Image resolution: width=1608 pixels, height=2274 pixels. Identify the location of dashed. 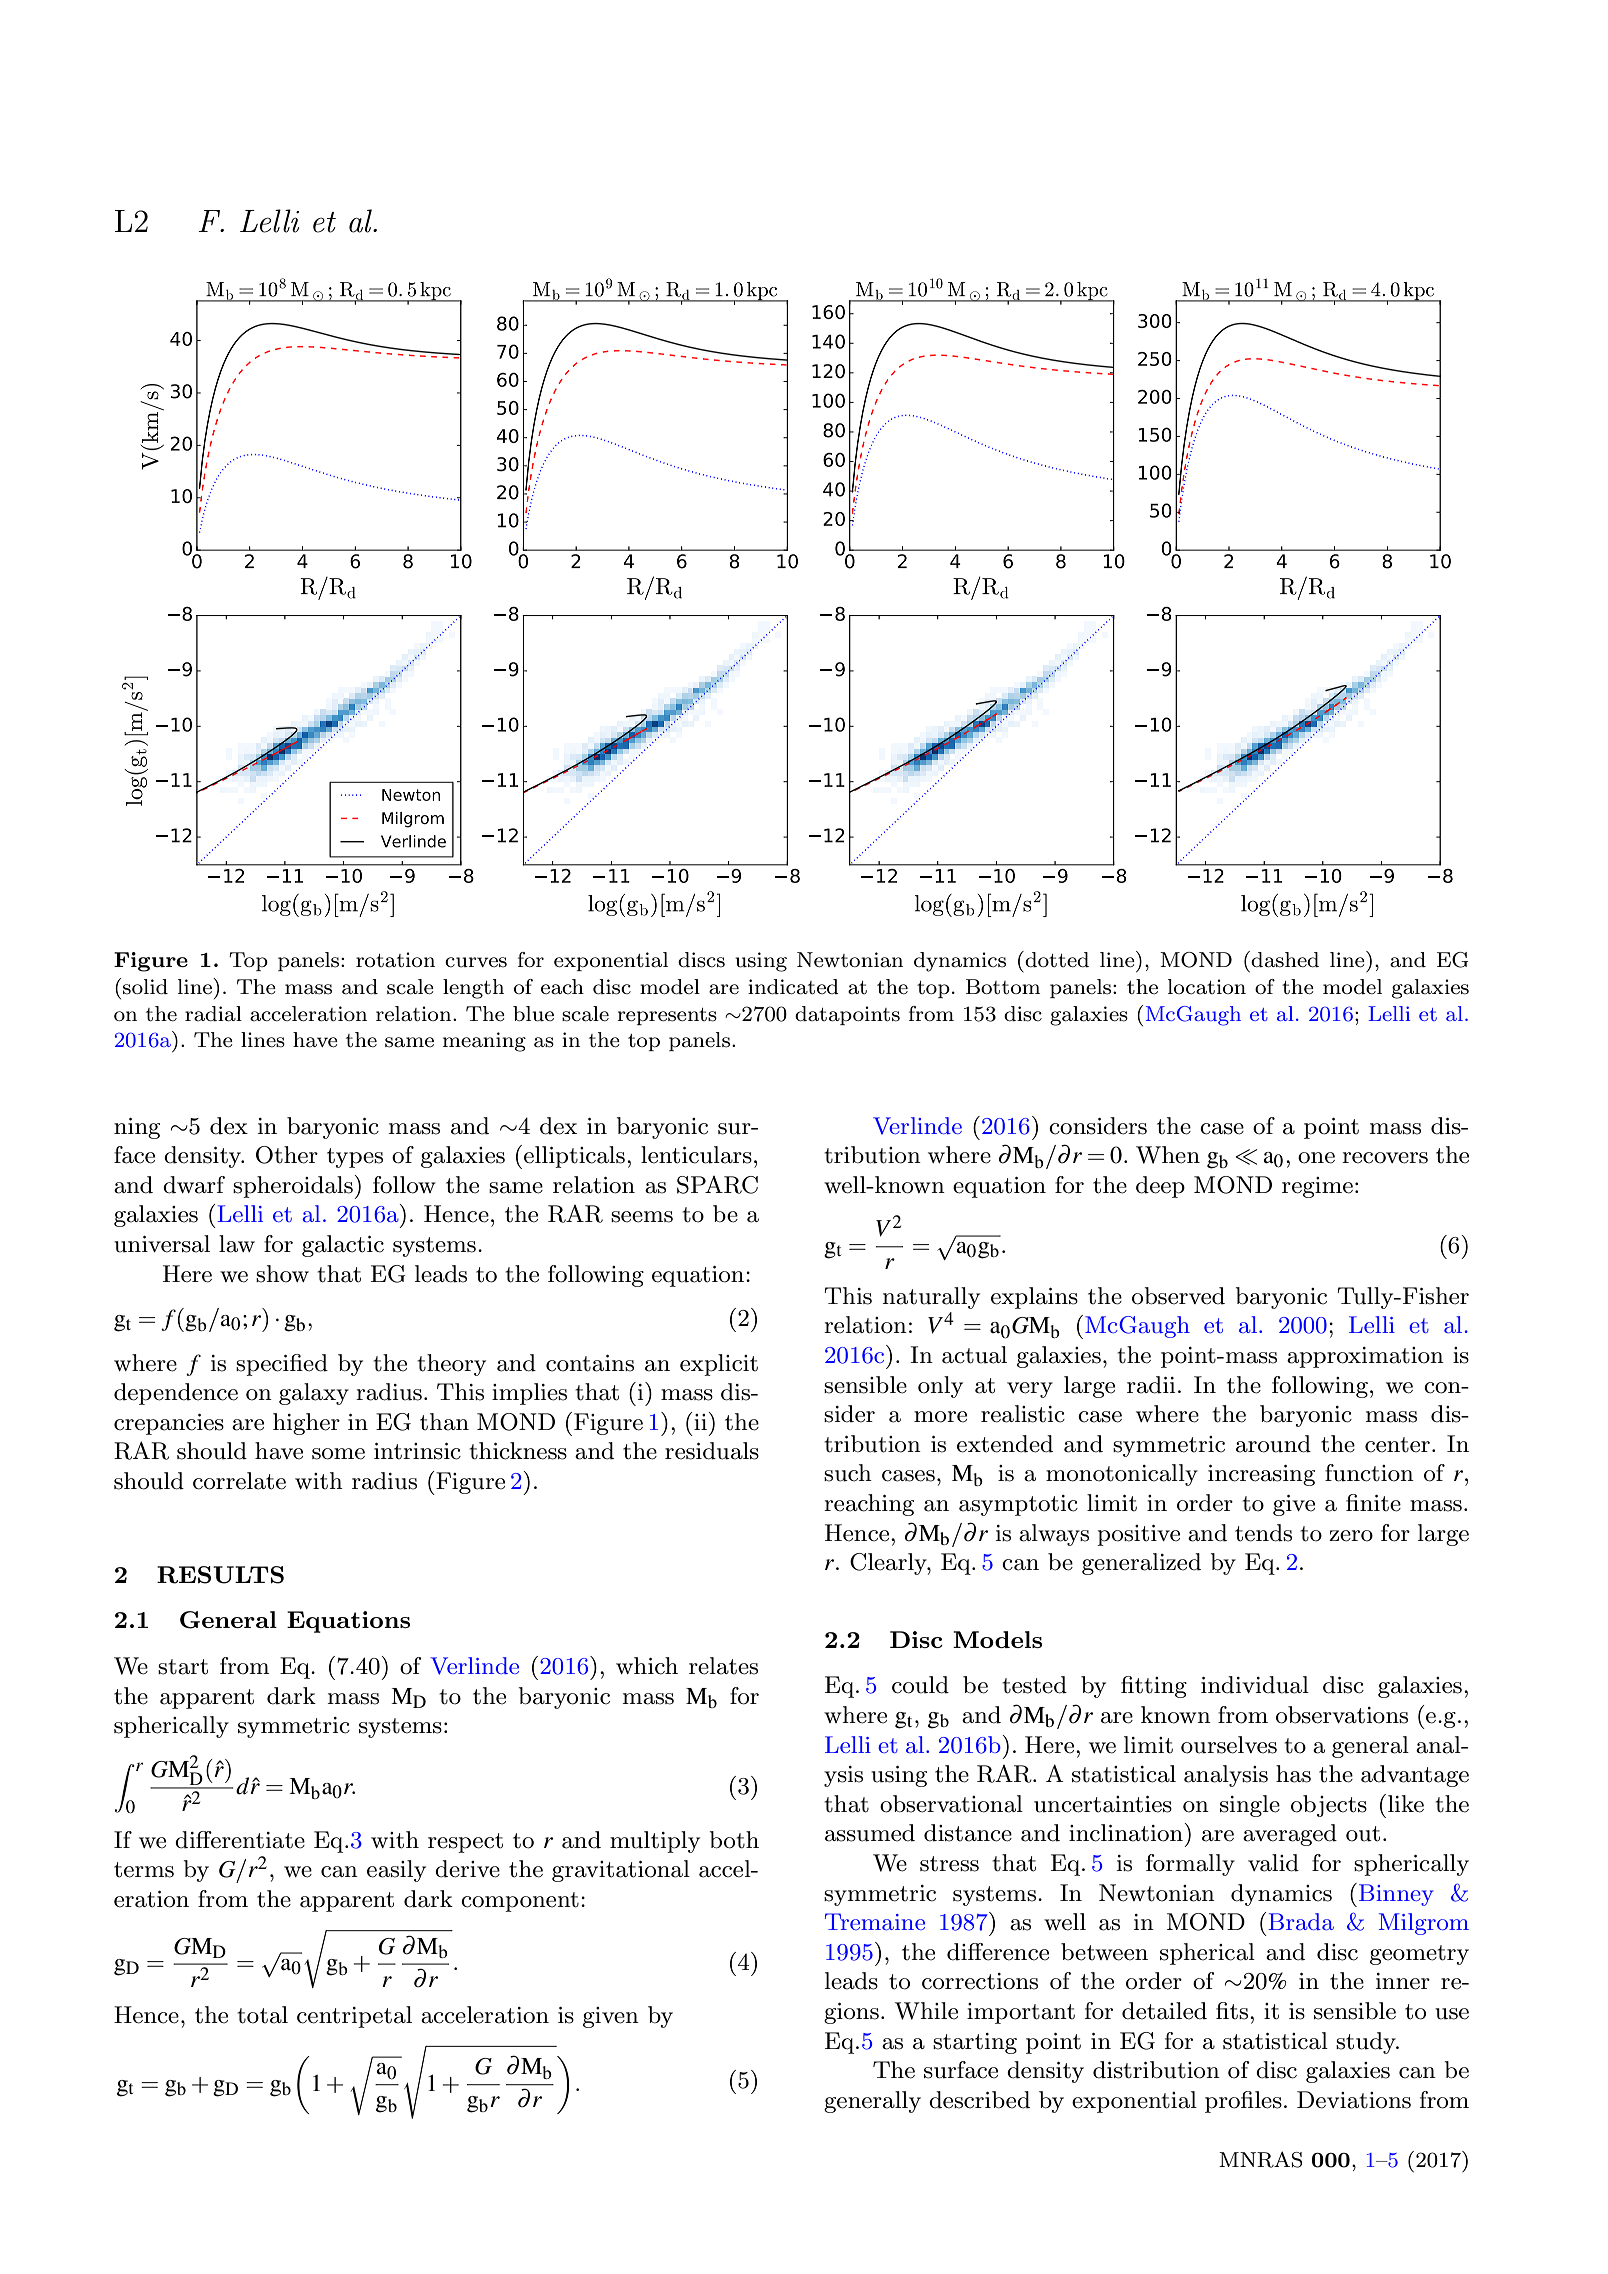
(1285, 960).
